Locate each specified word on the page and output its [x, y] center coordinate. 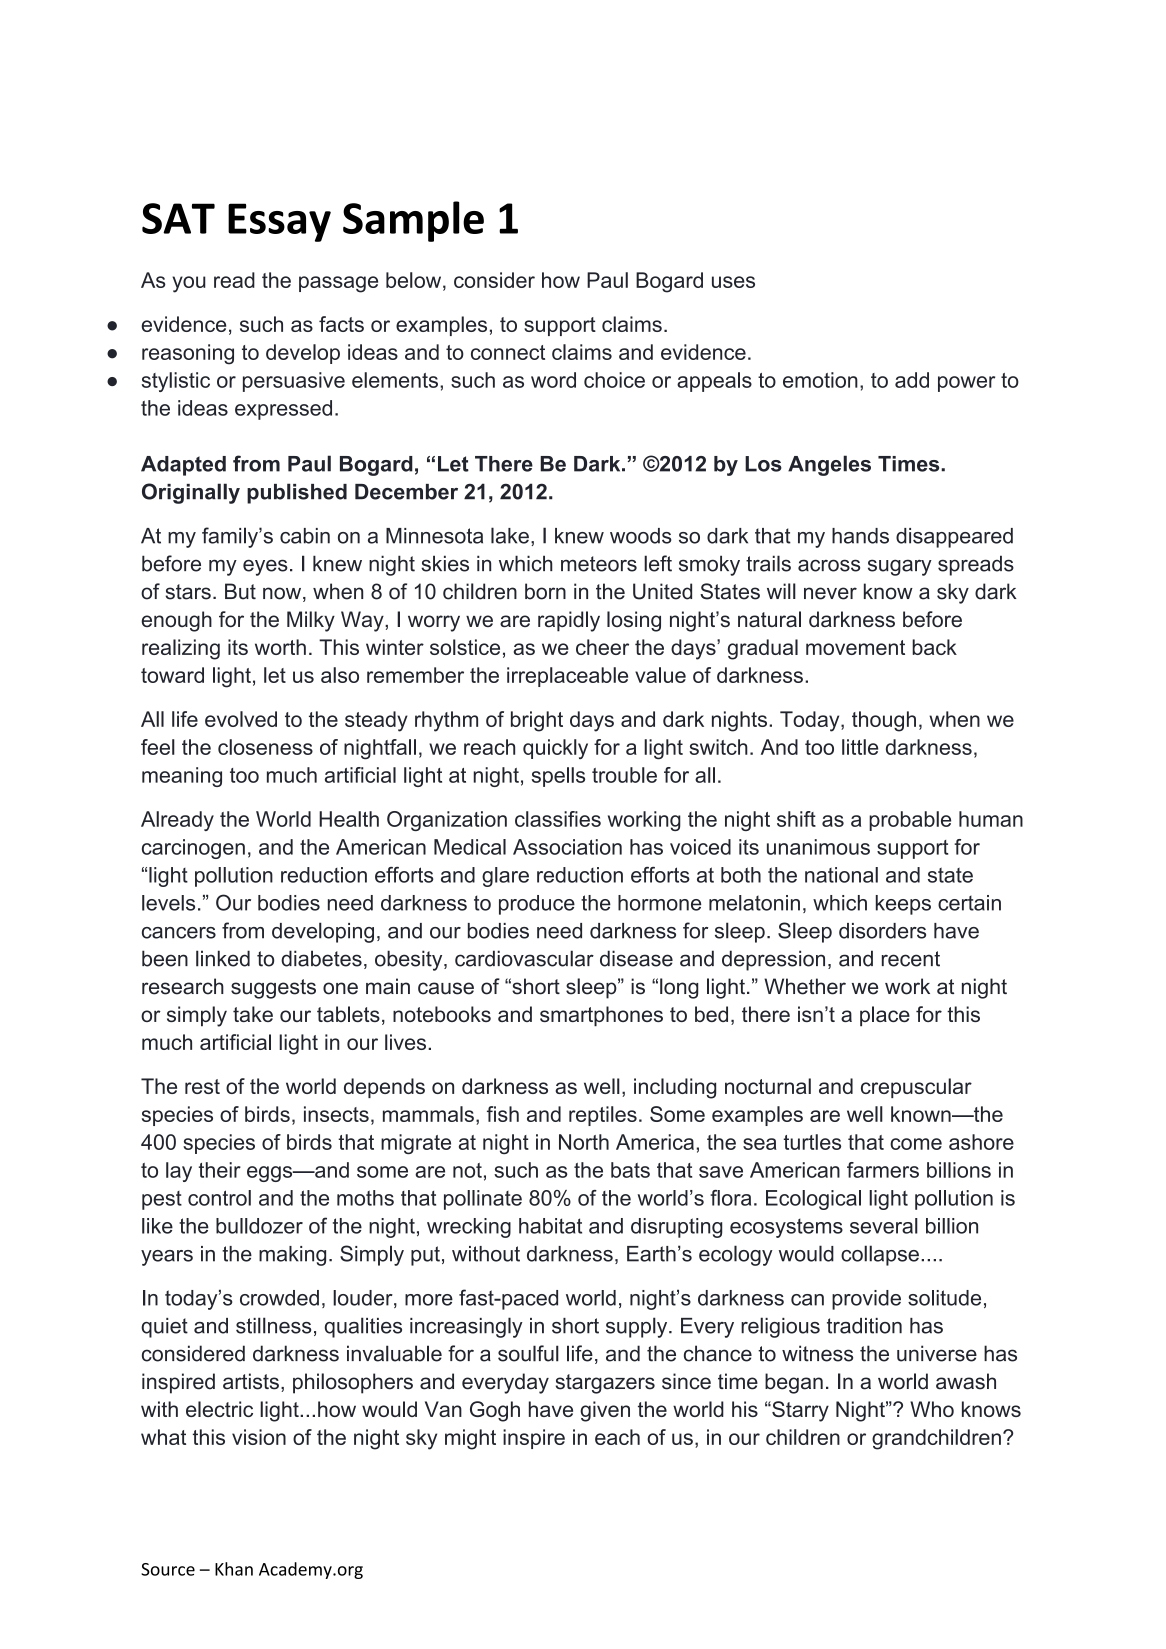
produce [537, 905]
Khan [234, 1569]
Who [932, 1409]
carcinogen [193, 849]
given [605, 1411]
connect [508, 352]
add [912, 380]
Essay [279, 222]
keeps [903, 905]
